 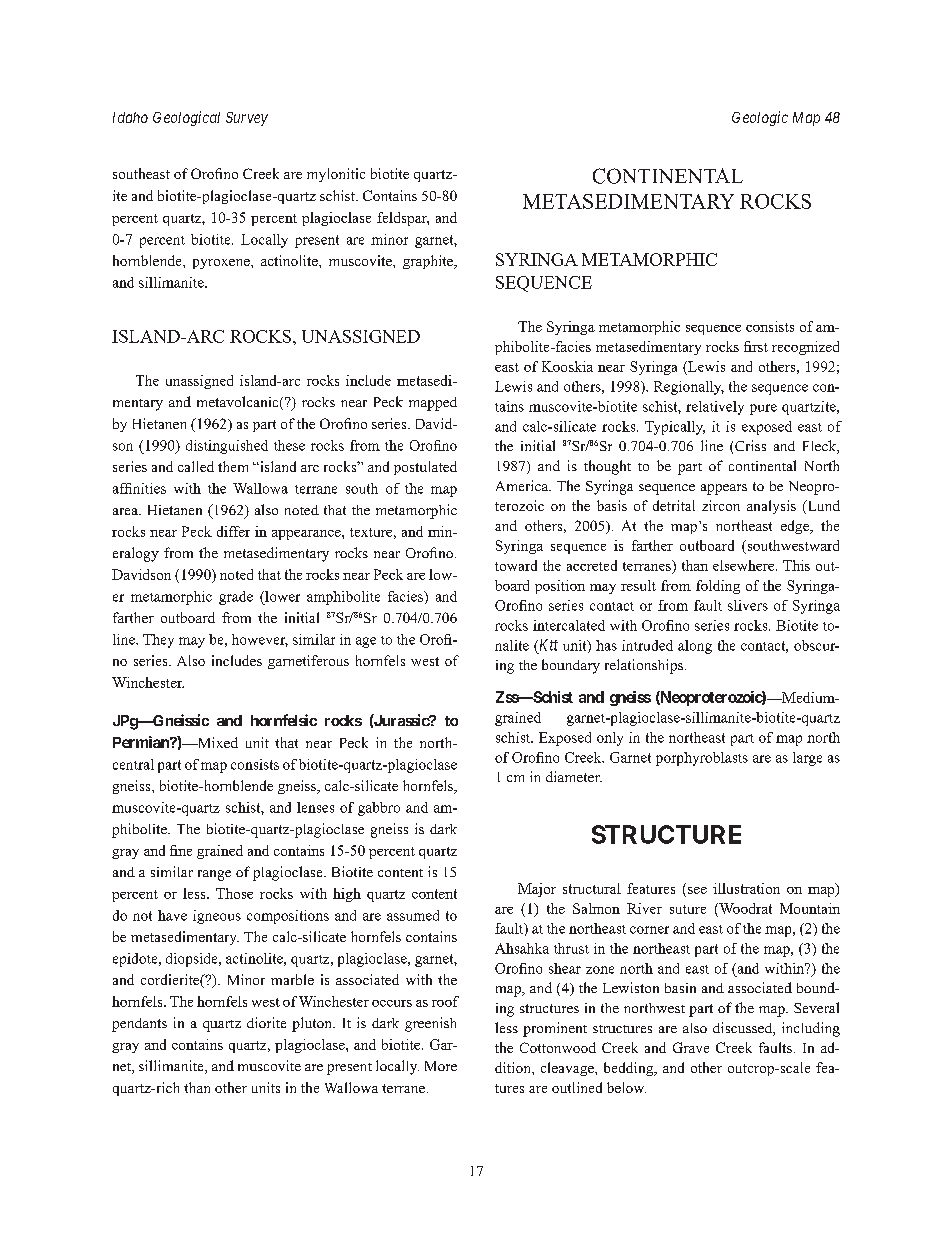 What do you see at coordinates (760, 347) in the screenshot?
I see `rst` at bounding box center [760, 347].
